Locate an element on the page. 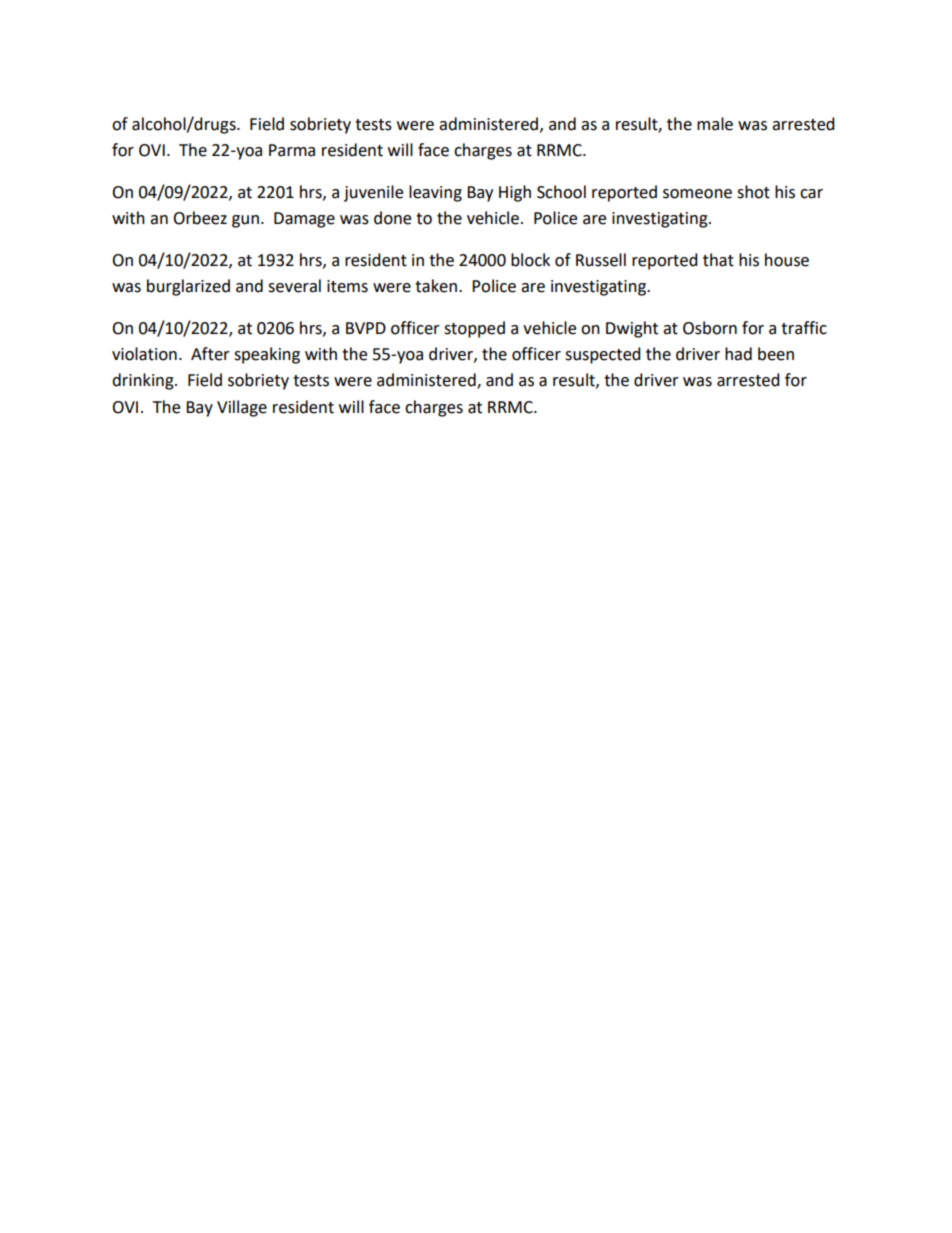  Parma is located at coordinates (292, 150).
